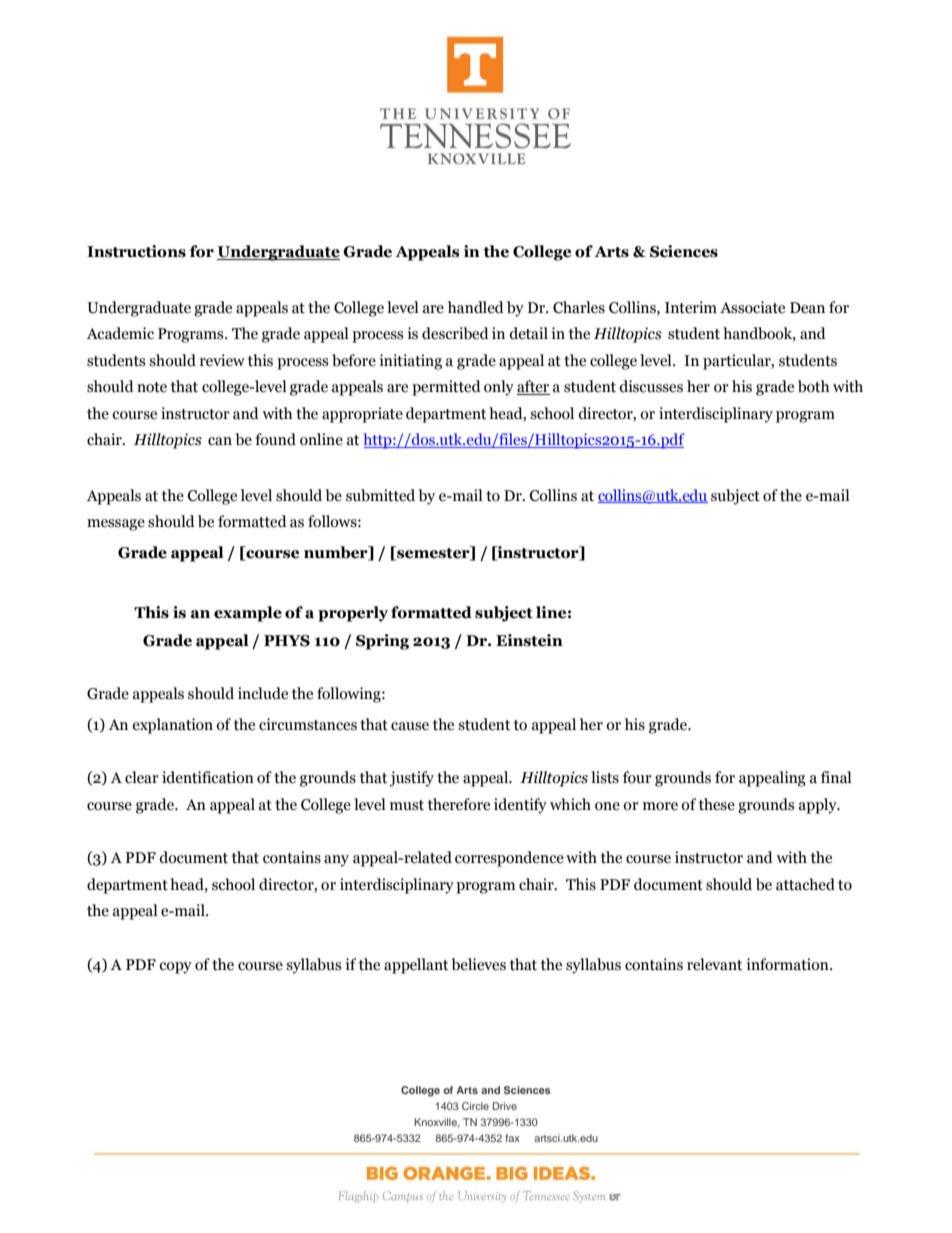 The image size is (952, 1233). I want to click on Instructions, so click(136, 251).
